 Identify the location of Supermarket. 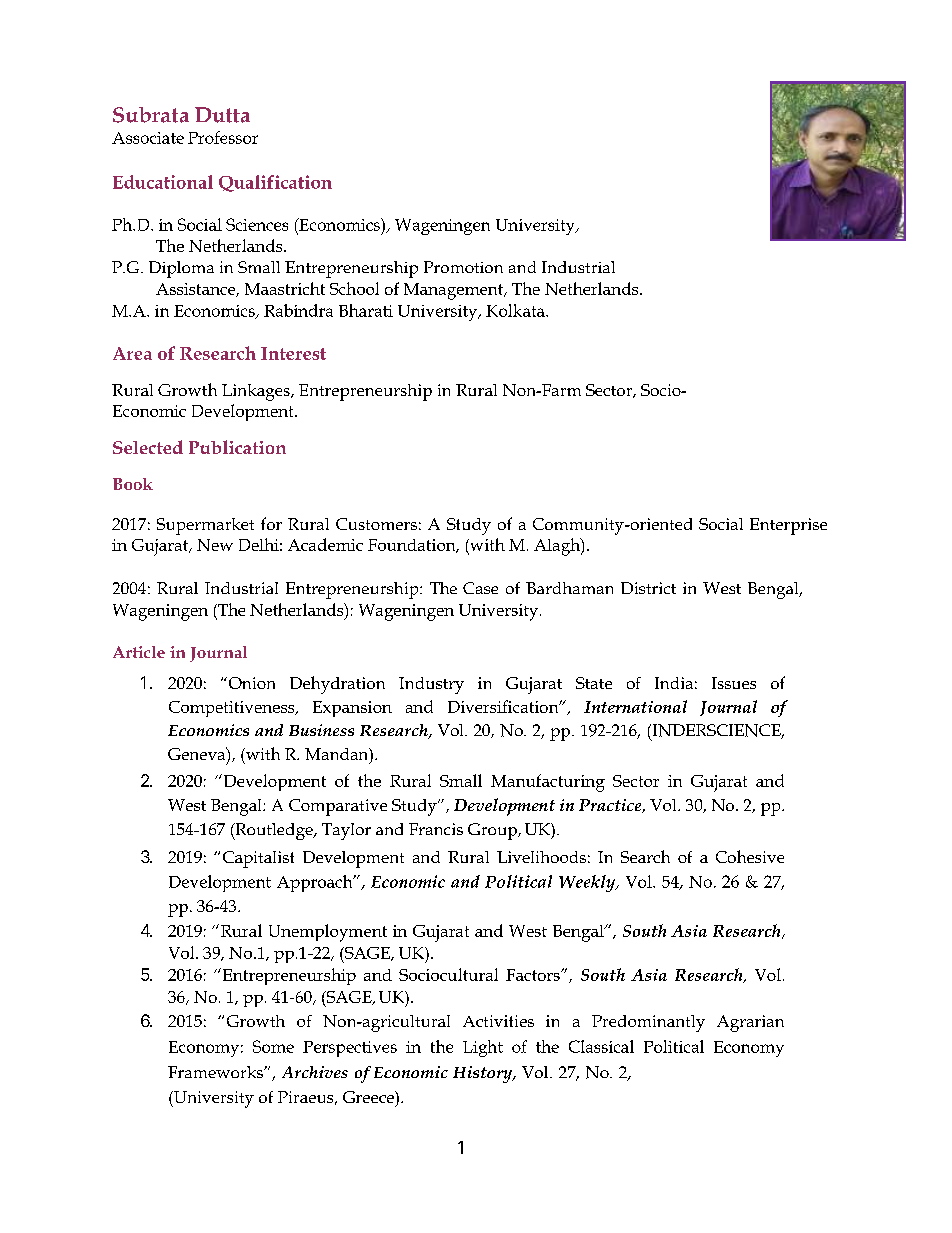
(205, 526).
